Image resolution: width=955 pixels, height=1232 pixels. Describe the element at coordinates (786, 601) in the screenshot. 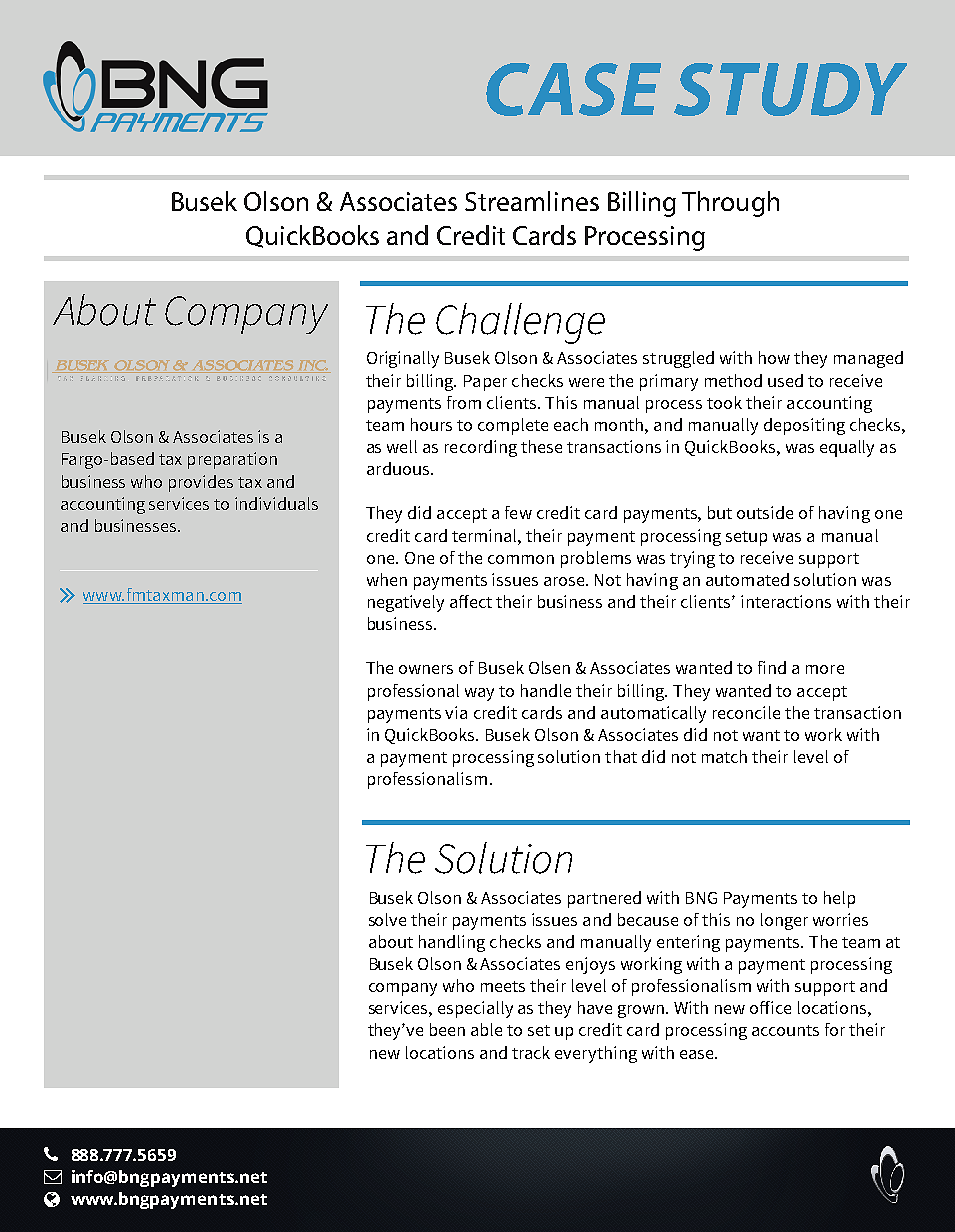

I see `interactions` at that location.
